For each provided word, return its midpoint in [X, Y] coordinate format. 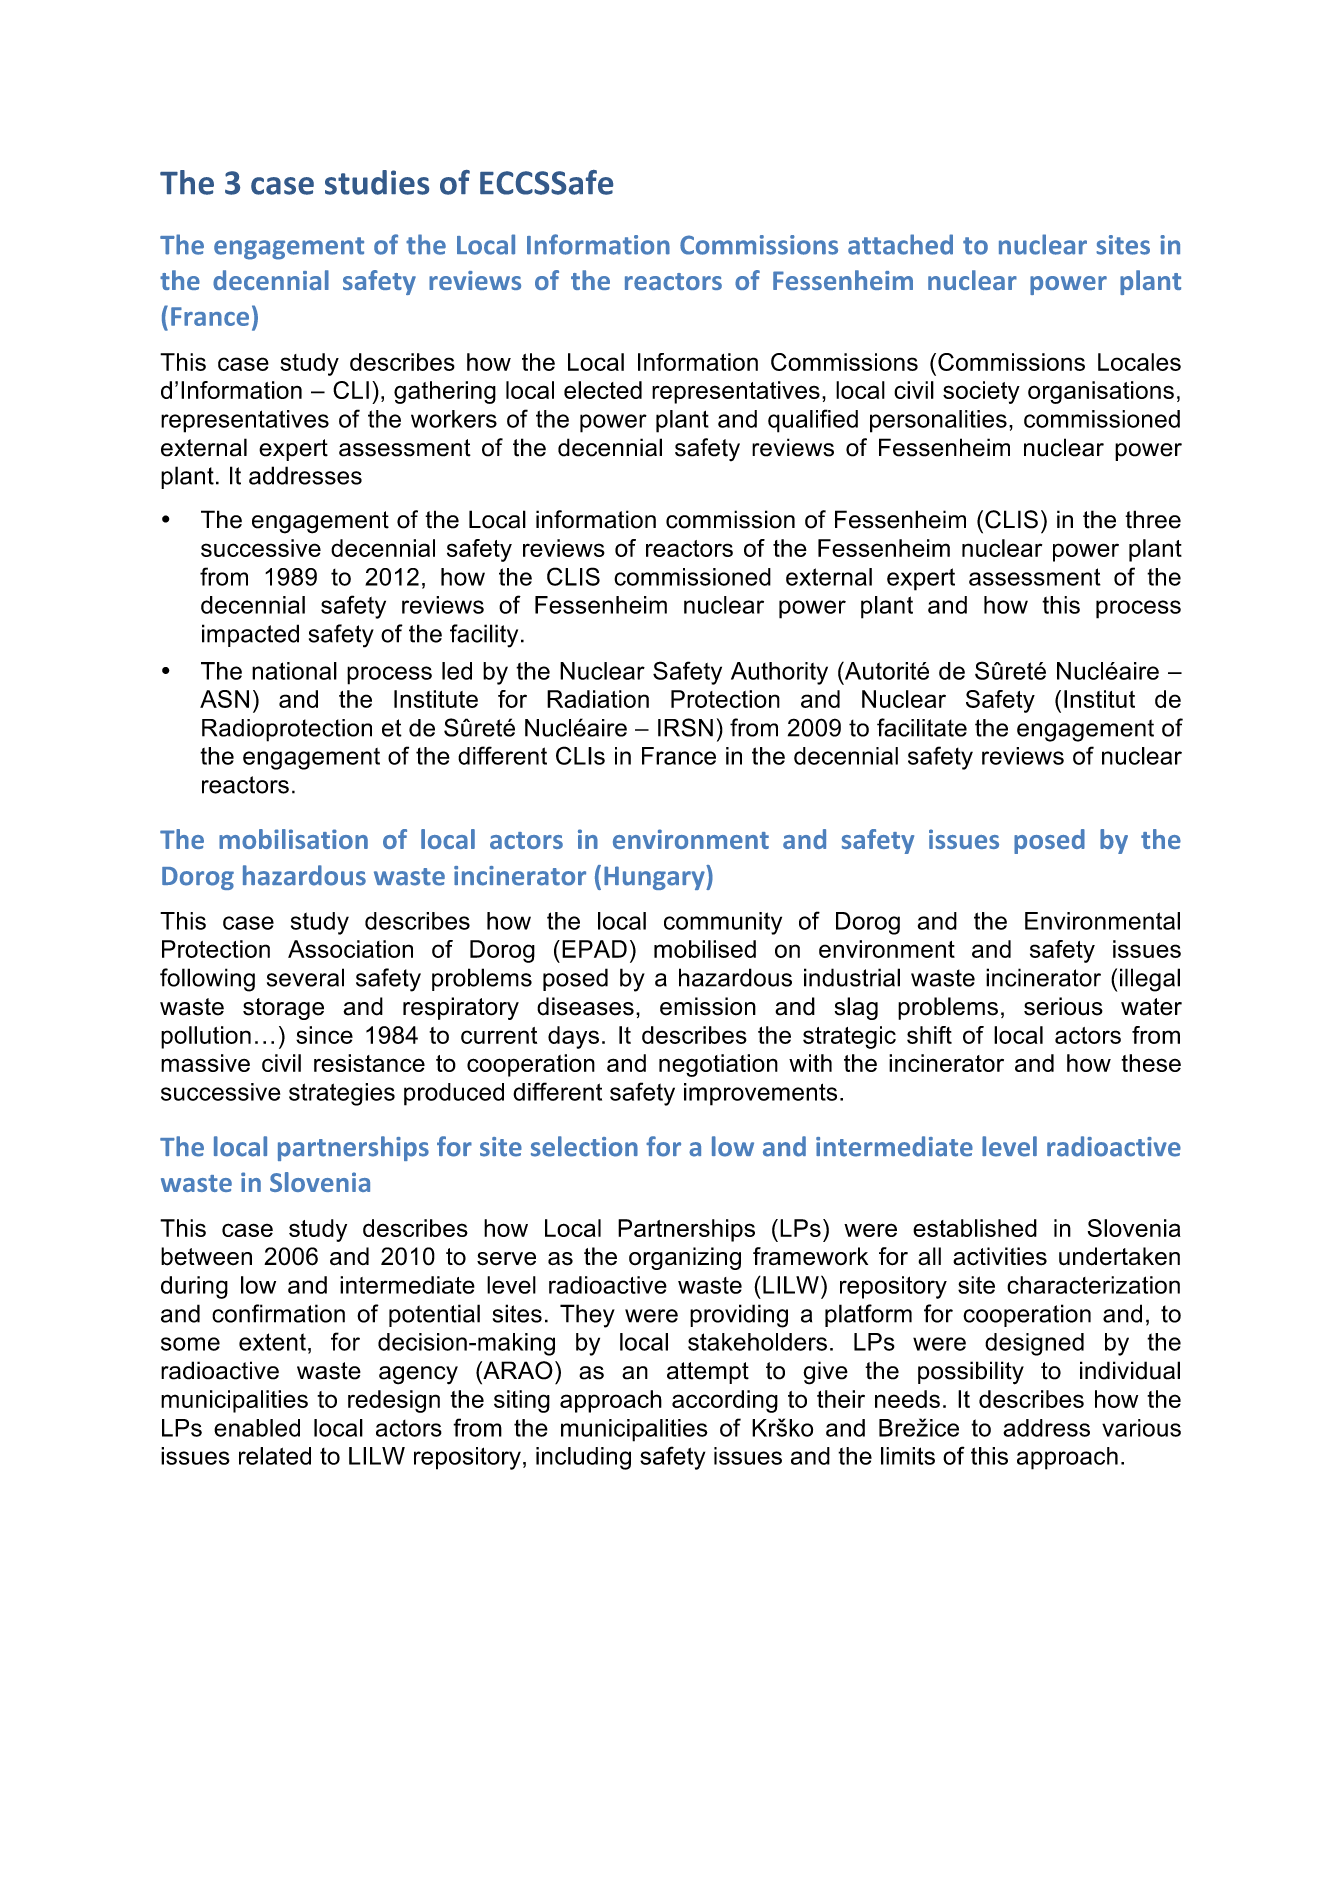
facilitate [922, 727]
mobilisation [293, 839]
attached [900, 244]
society [981, 392]
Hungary [655, 877]
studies [377, 182]
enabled [257, 1428]
